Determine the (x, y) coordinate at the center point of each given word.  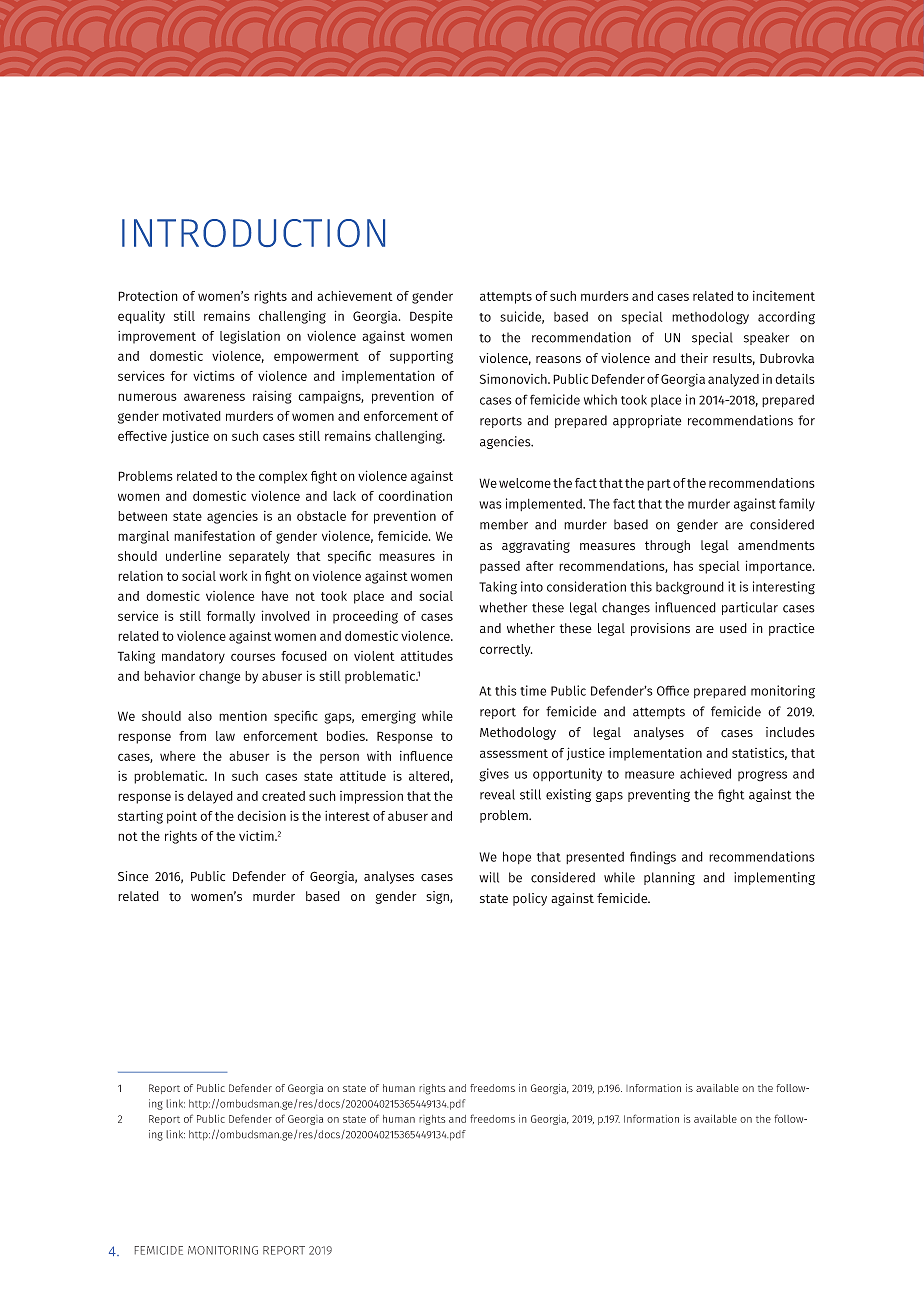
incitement (784, 296)
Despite (431, 317)
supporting (421, 357)
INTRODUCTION (253, 233)
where (177, 756)
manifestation (214, 535)
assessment (514, 753)
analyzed (733, 380)
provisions (660, 629)
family (797, 504)
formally (231, 617)
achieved (705, 773)
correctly (506, 650)
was (490, 505)
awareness (214, 397)
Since (133, 876)
